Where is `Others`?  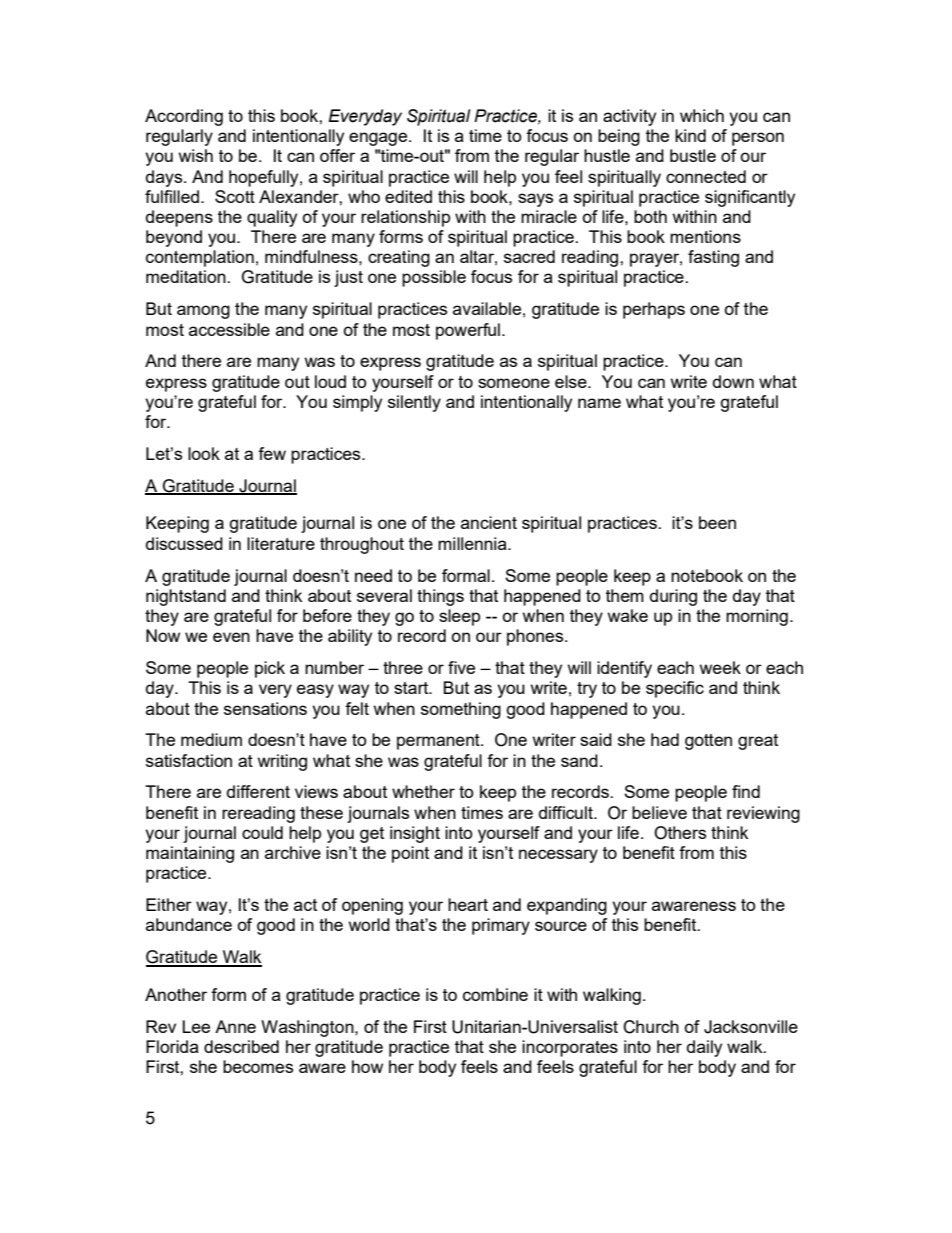 Others is located at coordinates (680, 833).
